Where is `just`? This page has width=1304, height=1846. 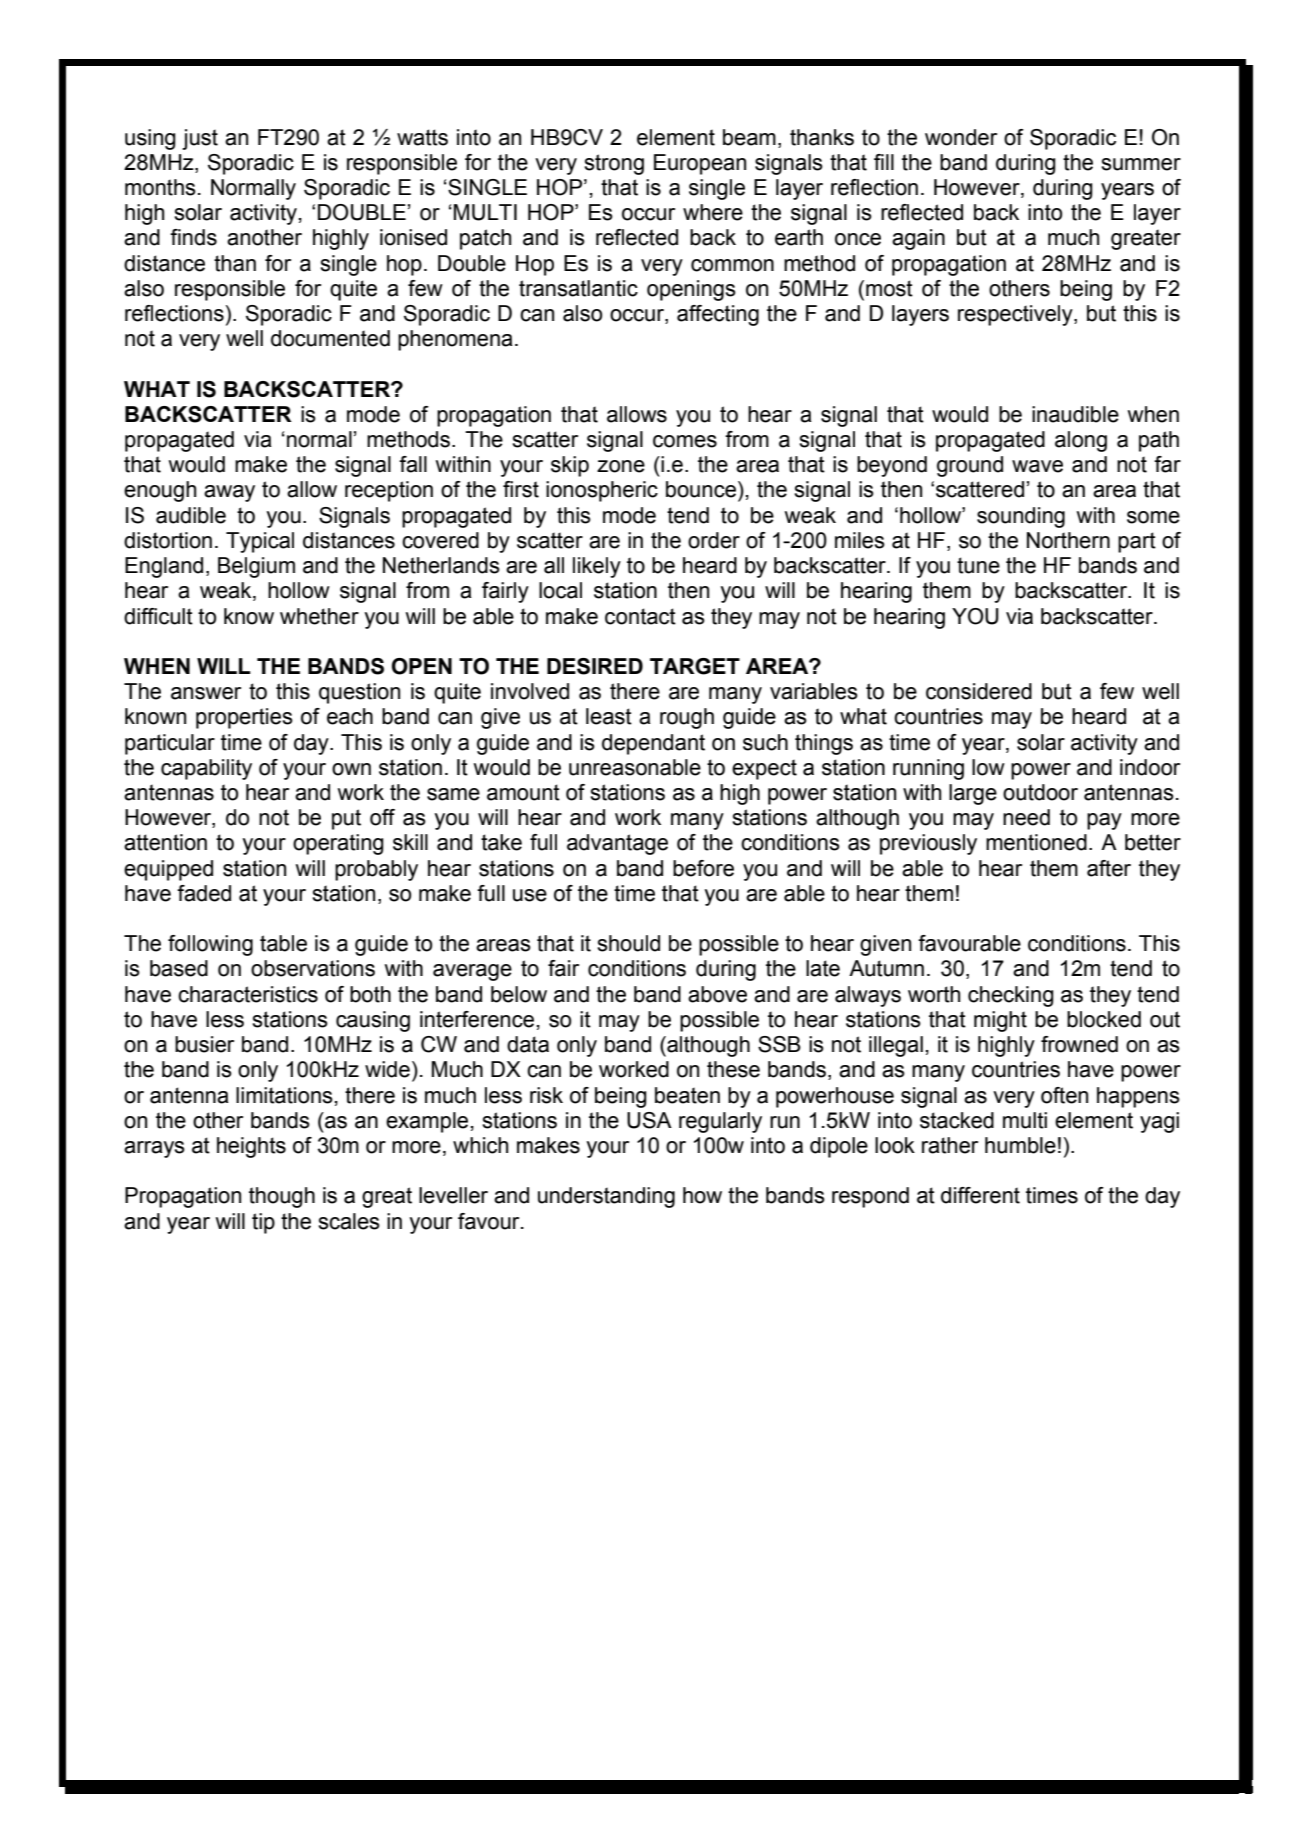
just is located at coordinates (200, 139).
